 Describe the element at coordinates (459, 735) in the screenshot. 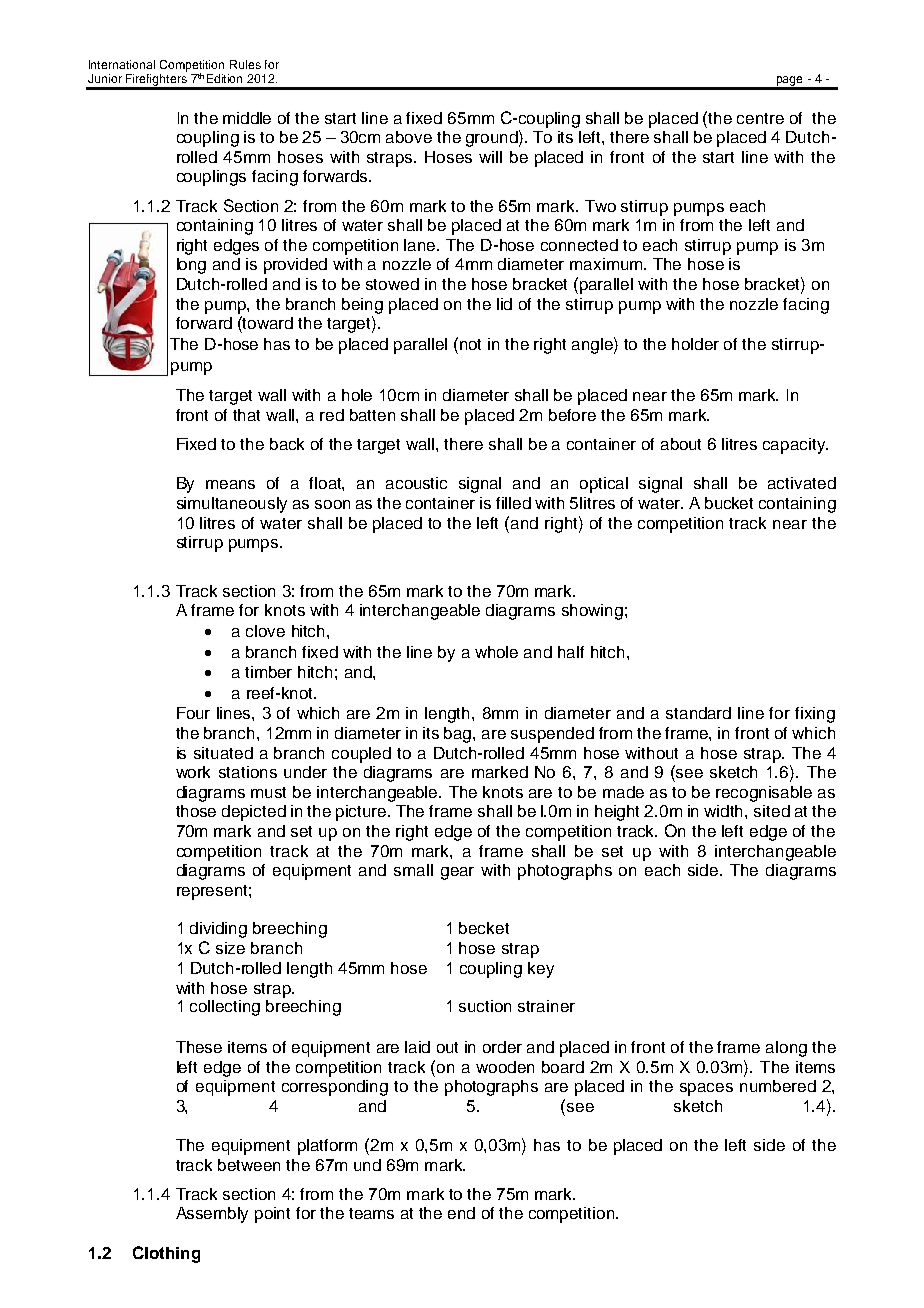

I see `bag` at that location.
